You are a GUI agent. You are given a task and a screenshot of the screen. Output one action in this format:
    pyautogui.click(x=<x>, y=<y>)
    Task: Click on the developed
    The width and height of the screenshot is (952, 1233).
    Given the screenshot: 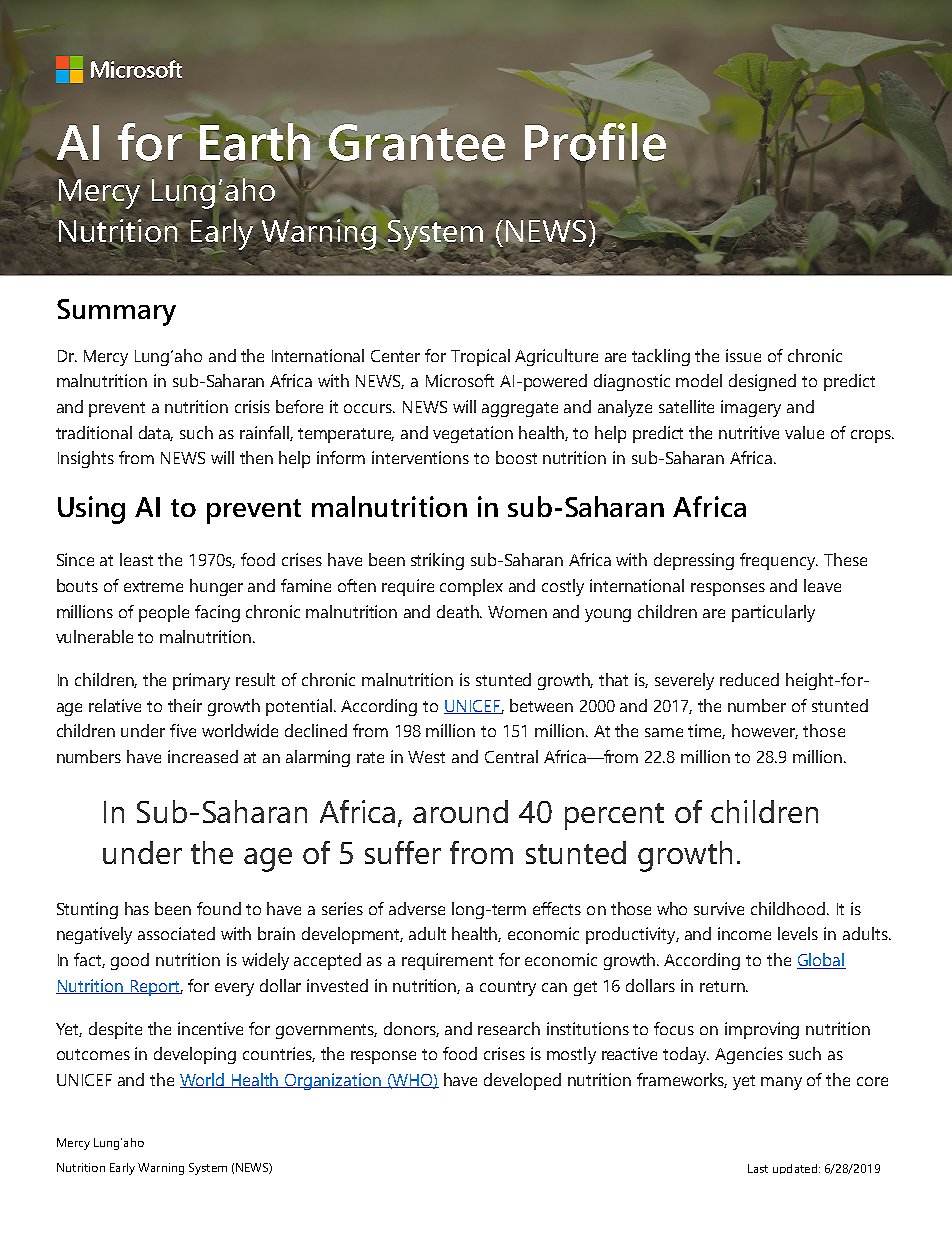 What is the action you would take?
    pyautogui.click(x=522, y=1081)
